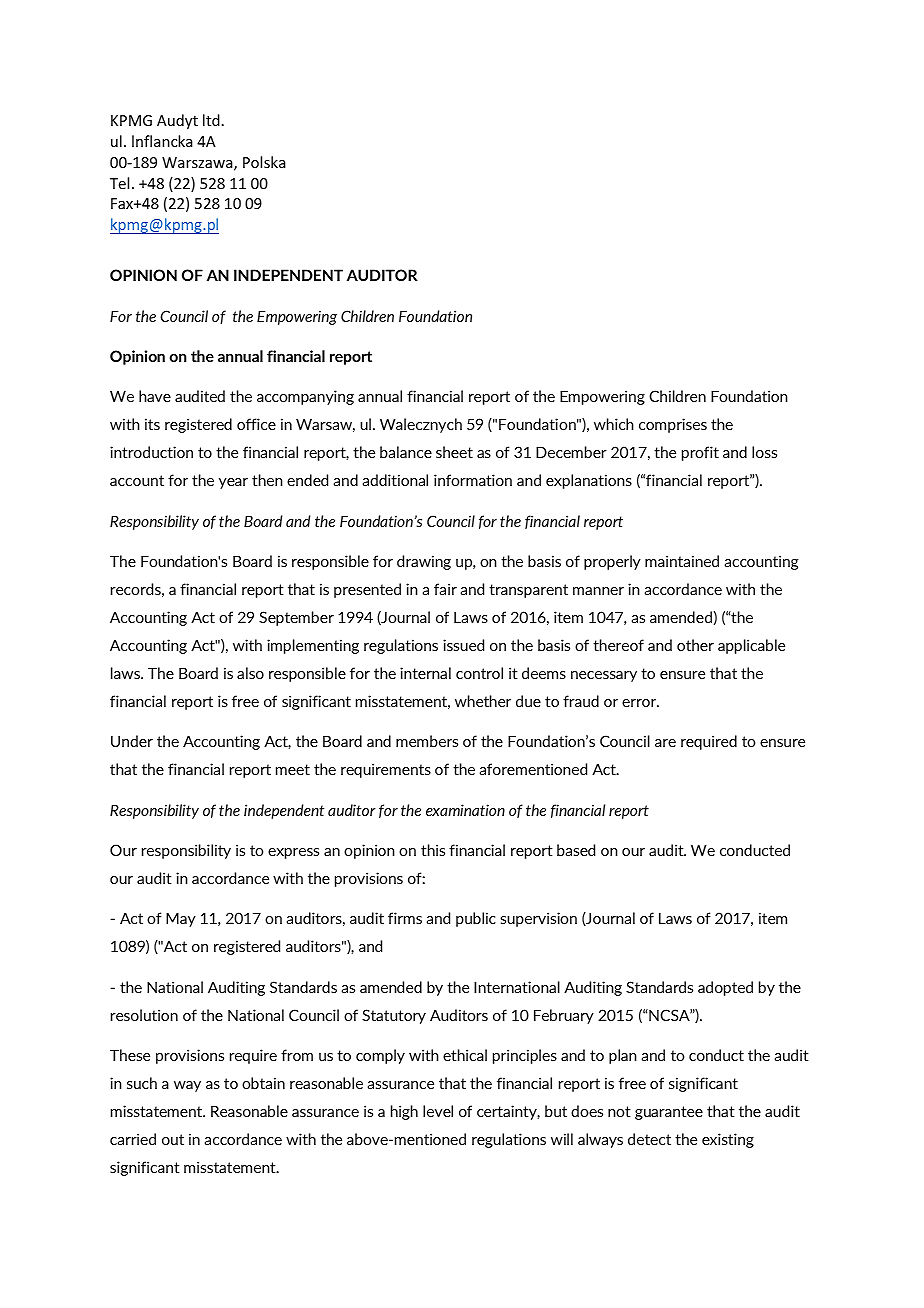 This document has height=1308, width=924. I want to click on level, so click(438, 1111).
